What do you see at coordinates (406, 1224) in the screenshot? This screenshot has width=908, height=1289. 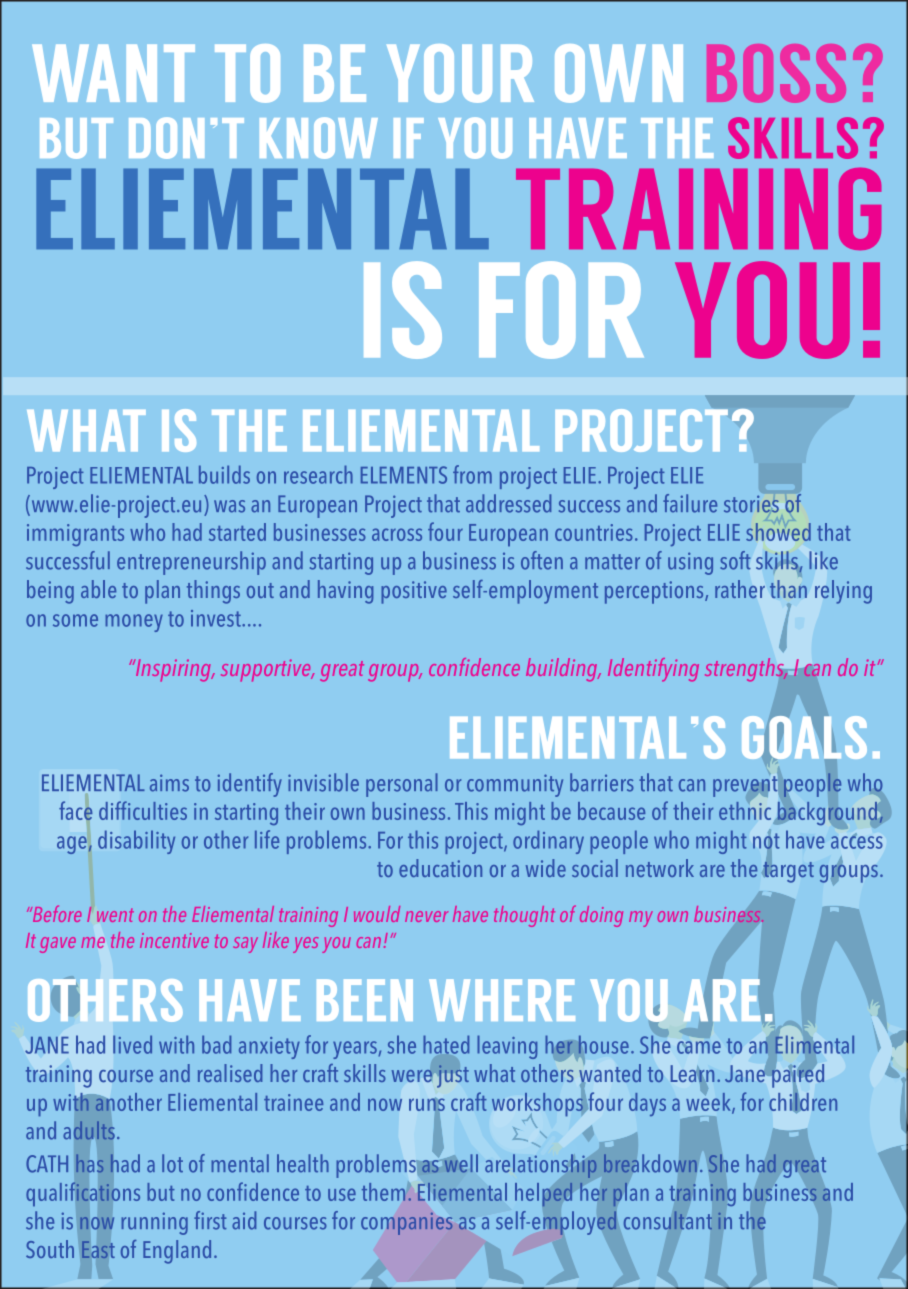 I see `companies` at bounding box center [406, 1224].
